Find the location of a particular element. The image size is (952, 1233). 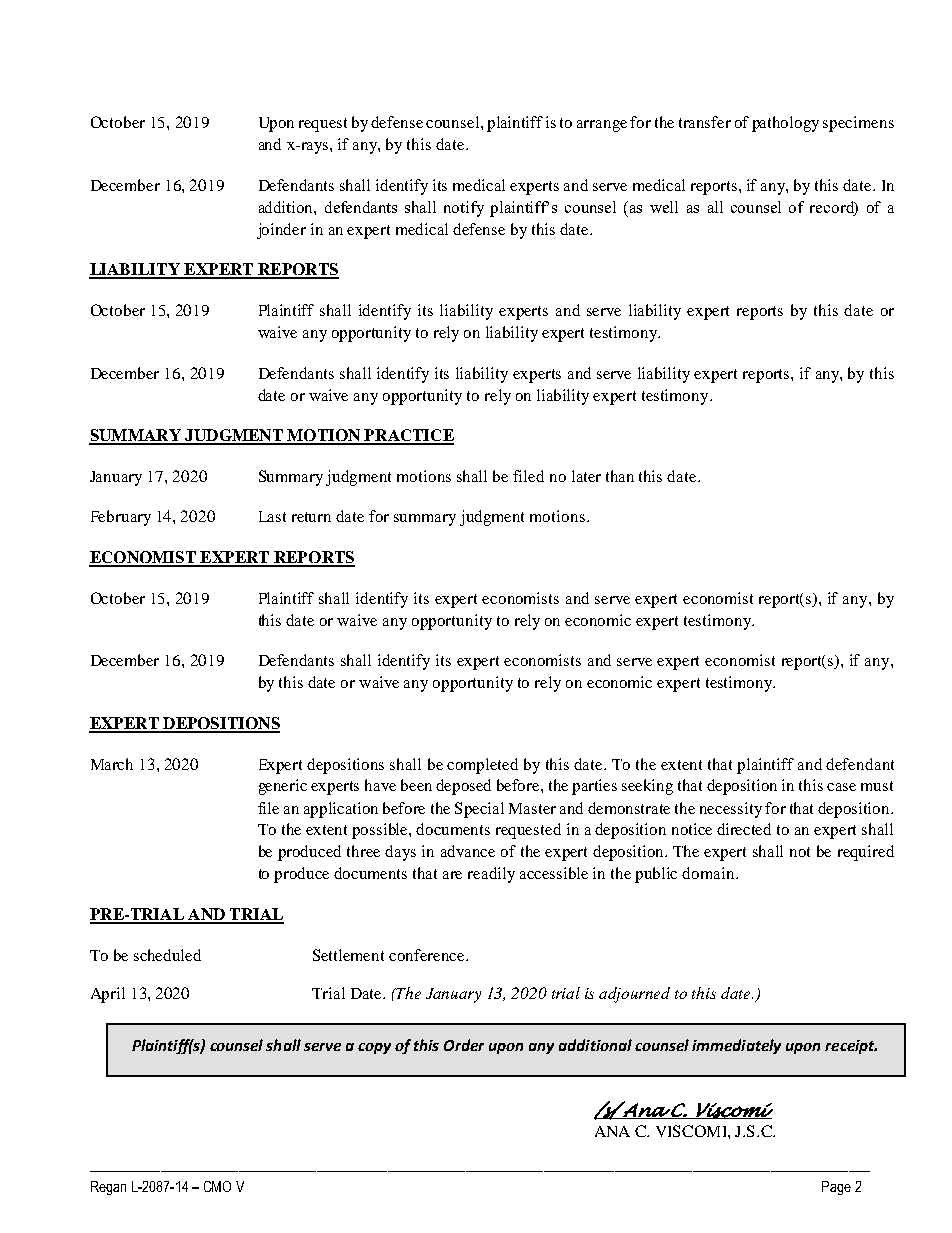

CMO is located at coordinates (217, 1186).
